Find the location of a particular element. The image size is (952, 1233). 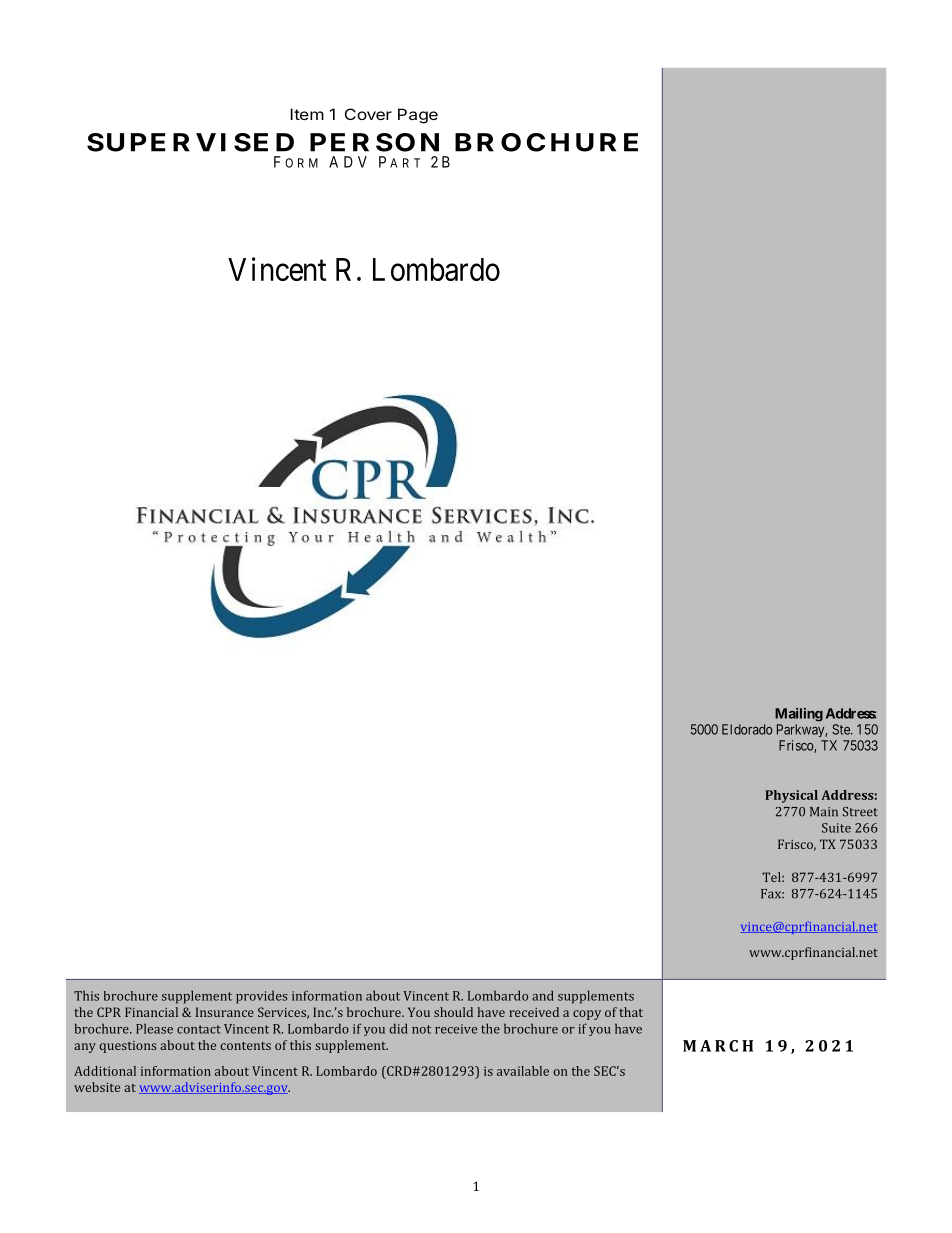

Page is located at coordinates (418, 116).
